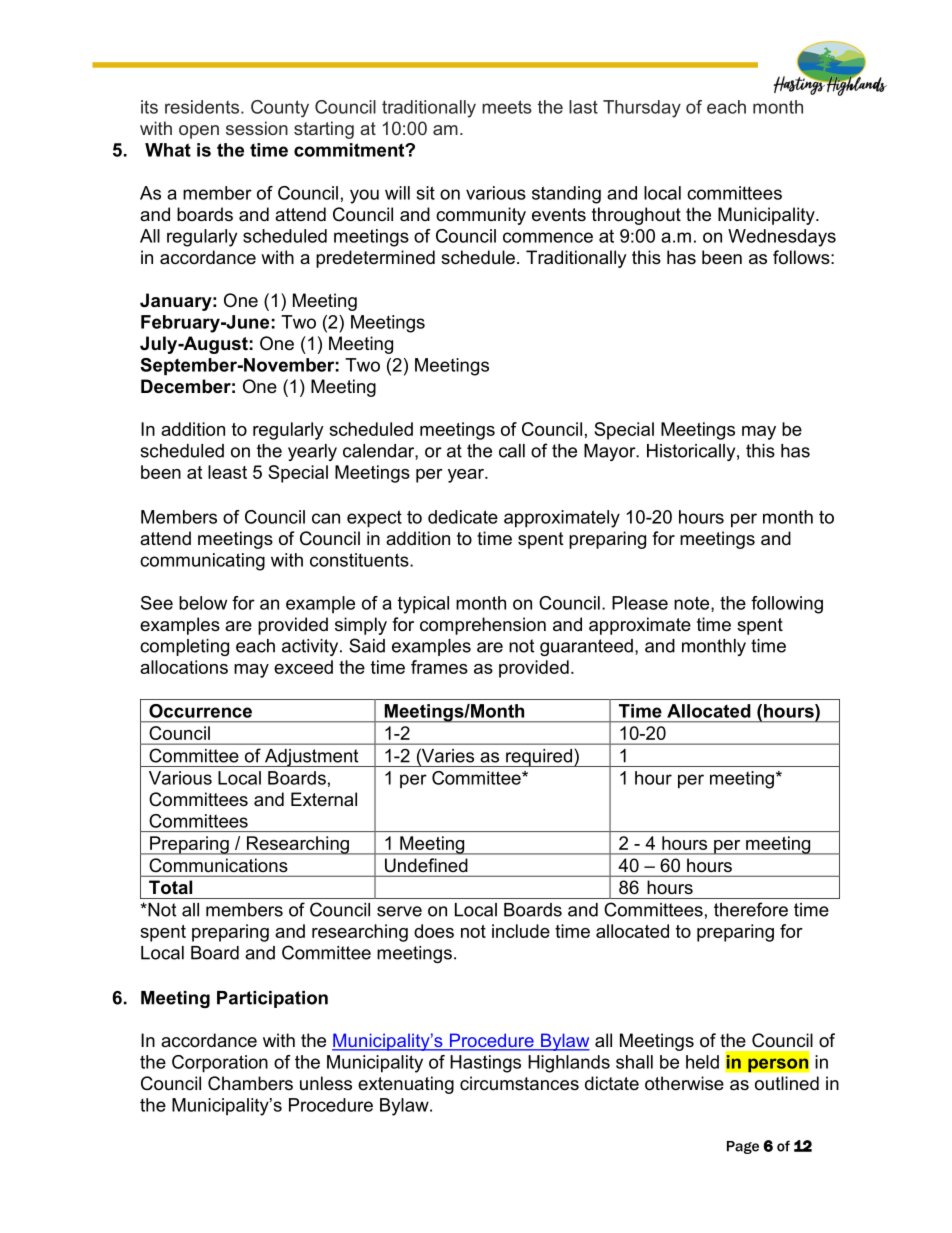 This screenshot has width=952, height=1233. What do you see at coordinates (324, 799) in the screenshot?
I see `External` at bounding box center [324, 799].
